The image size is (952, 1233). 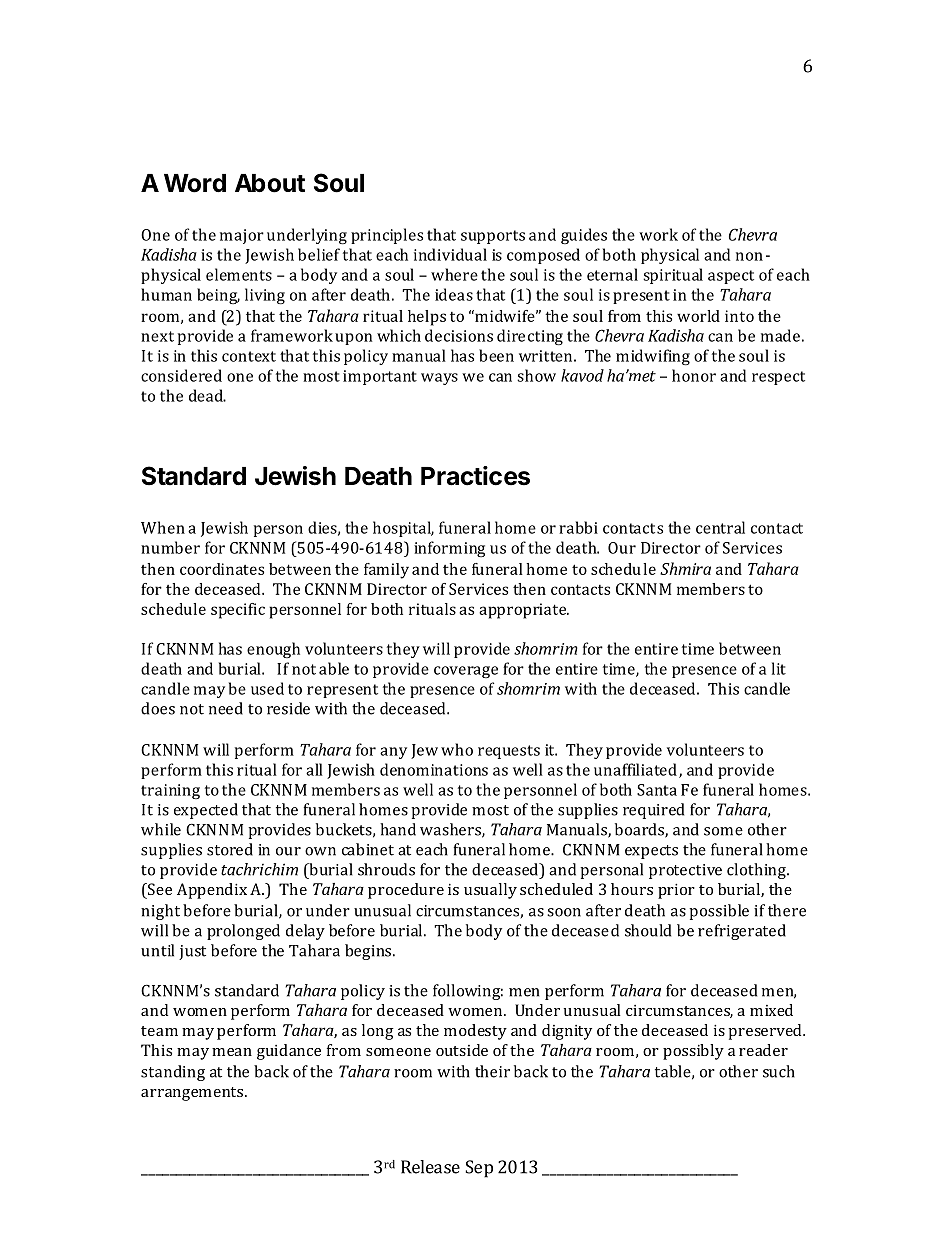 I want to click on stored, so click(x=230, y=849).
